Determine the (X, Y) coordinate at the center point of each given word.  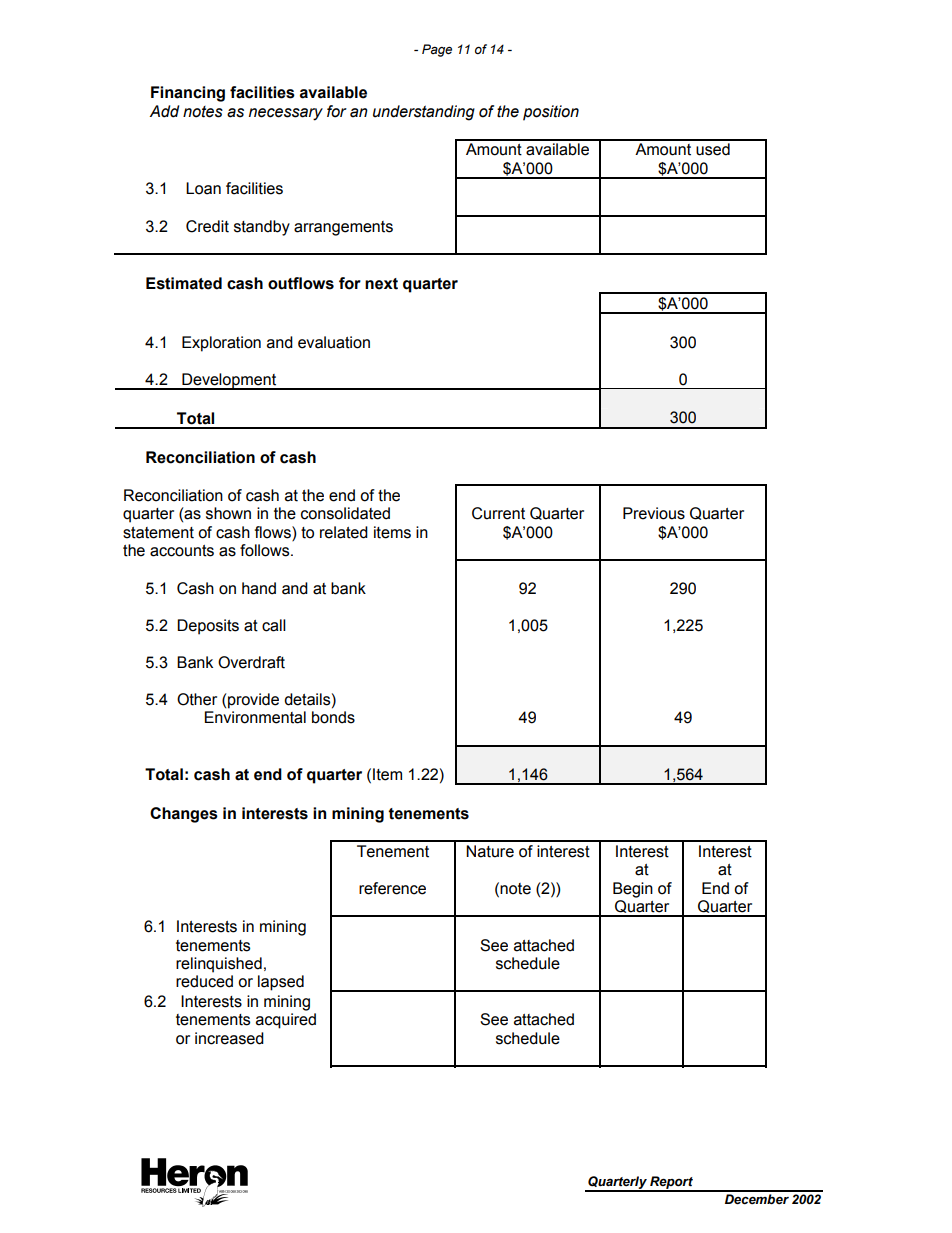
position (551, 113)
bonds (333, 717)
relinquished (219, 965)
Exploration (221, 344)
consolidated (345, 513)
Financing (188, 94)
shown (228, 513)
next (381, 284)
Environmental (255, 717)
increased (229, 1038)
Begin (633, 890)
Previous (654, 513)
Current (498, 513)
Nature (490, 851)
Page (437, 50)
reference (392, 888)
